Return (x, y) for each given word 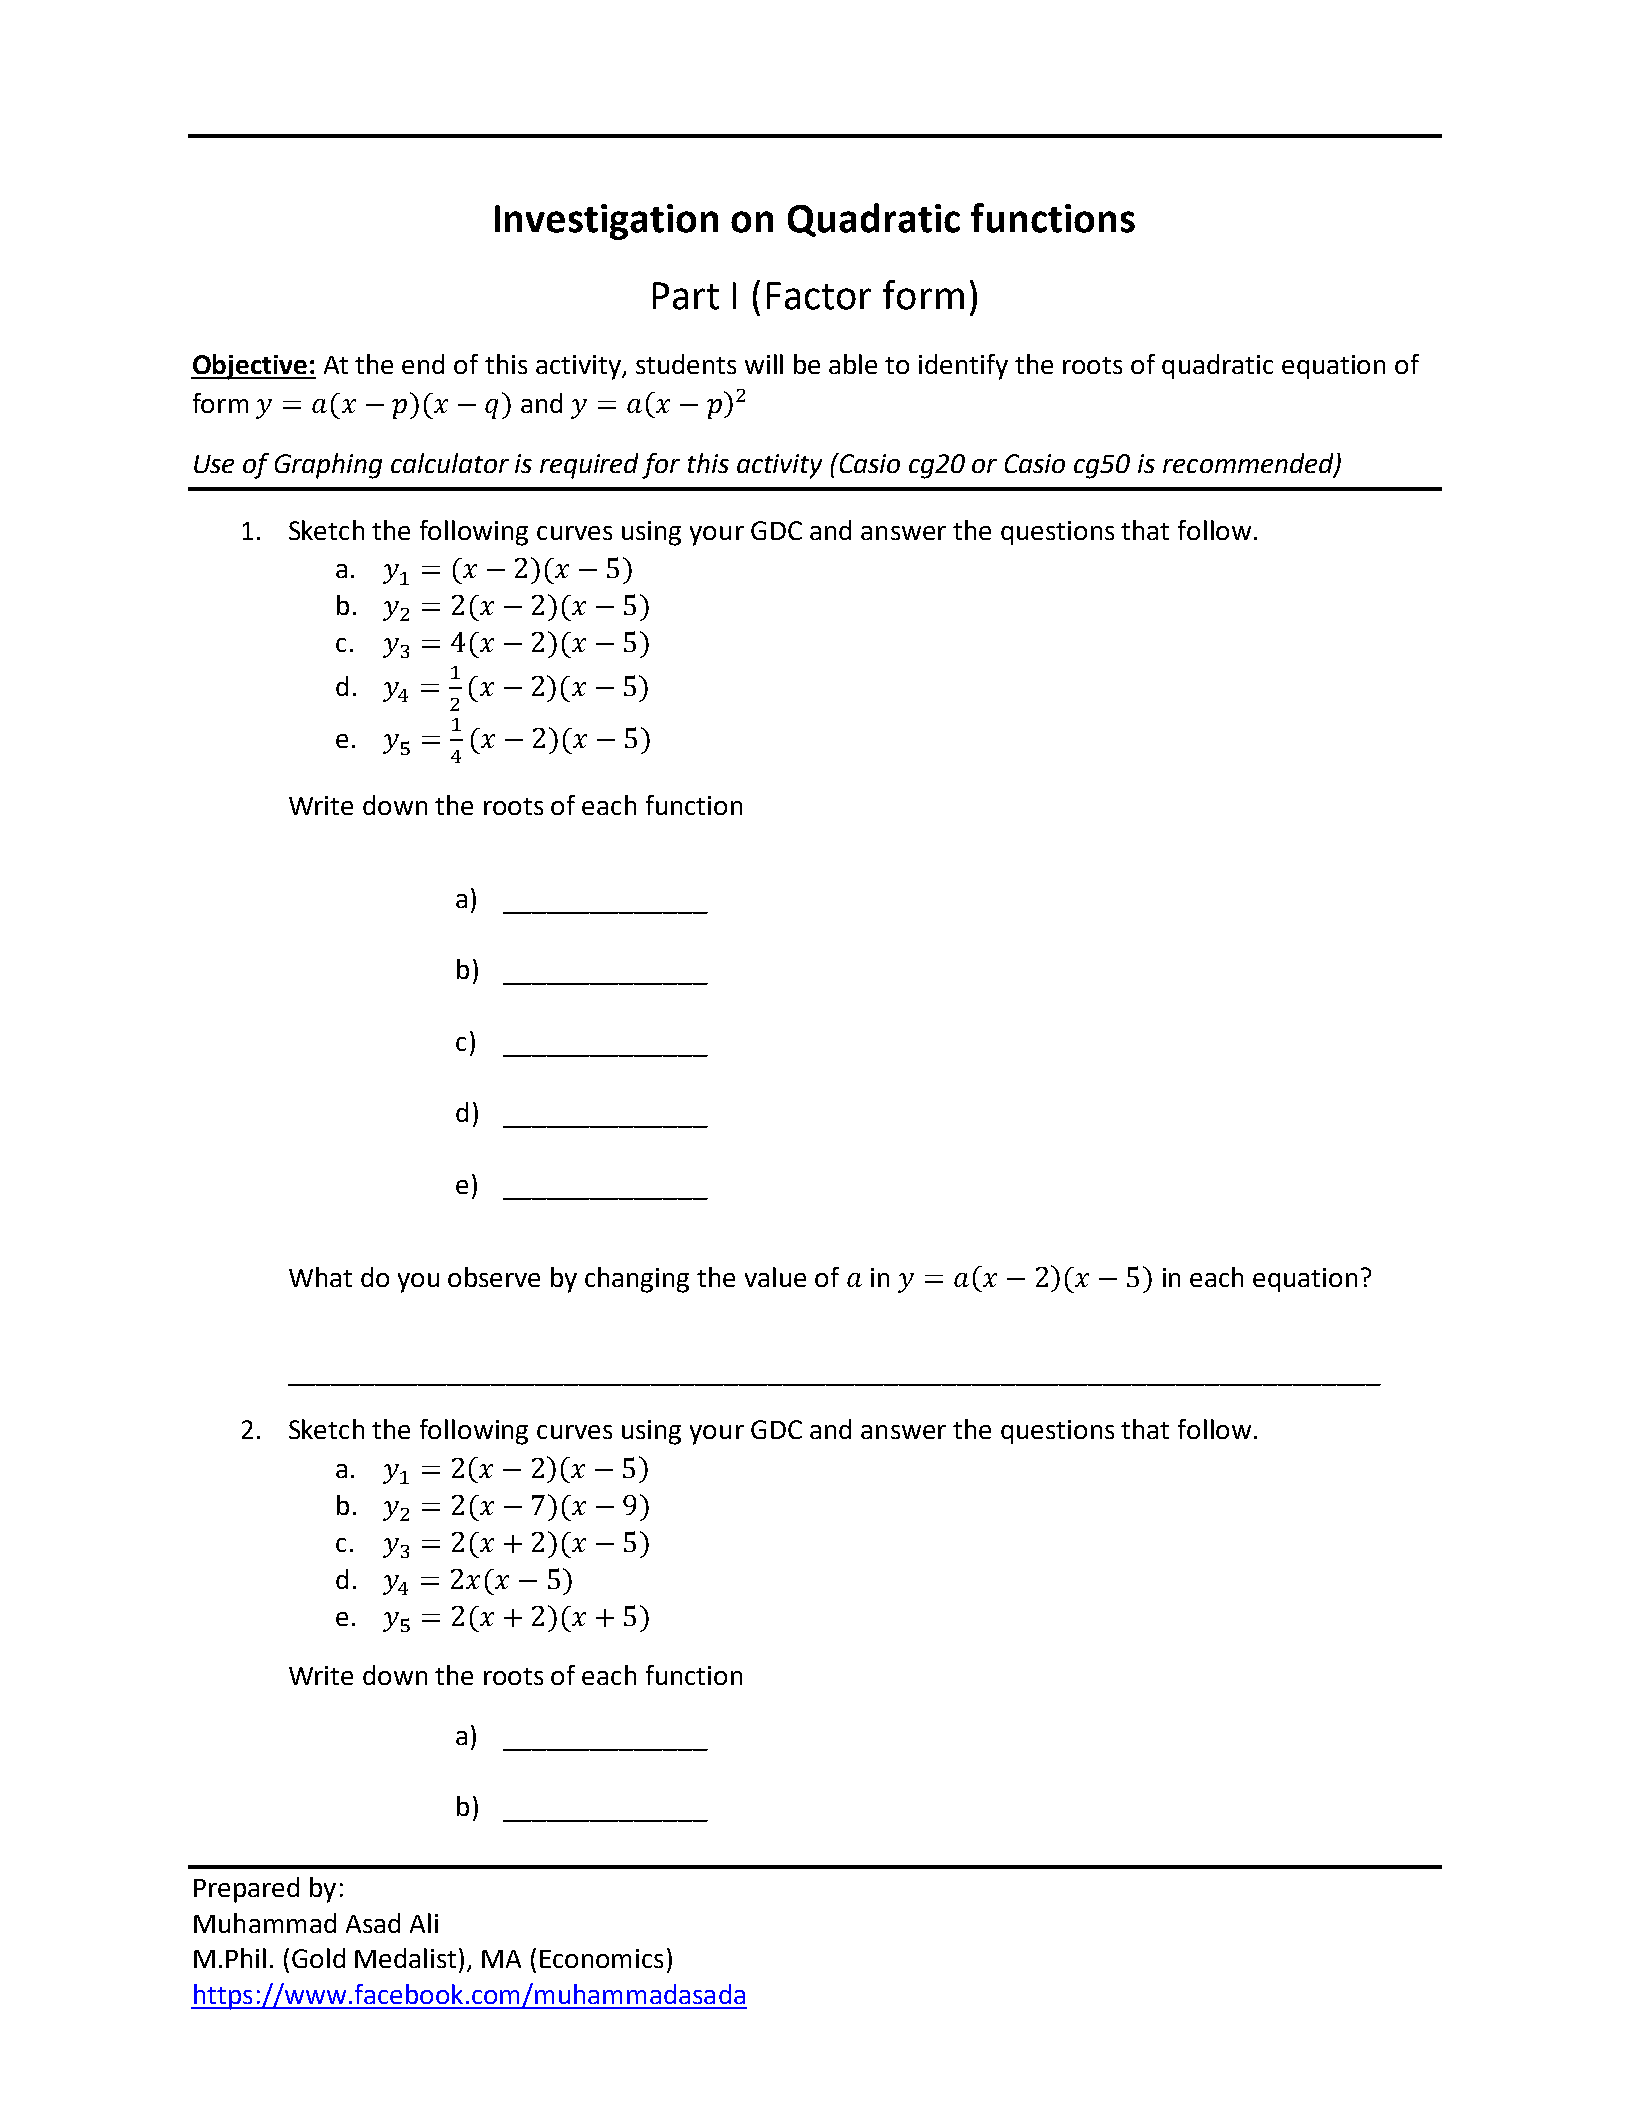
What (320, 1277)
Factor (819, 296)
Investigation (606, 222)
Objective (250, 367)
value (775, 1277)
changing (637, 1280)
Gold (318, 1958)
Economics (601, 1958)
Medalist (405, 1958)
